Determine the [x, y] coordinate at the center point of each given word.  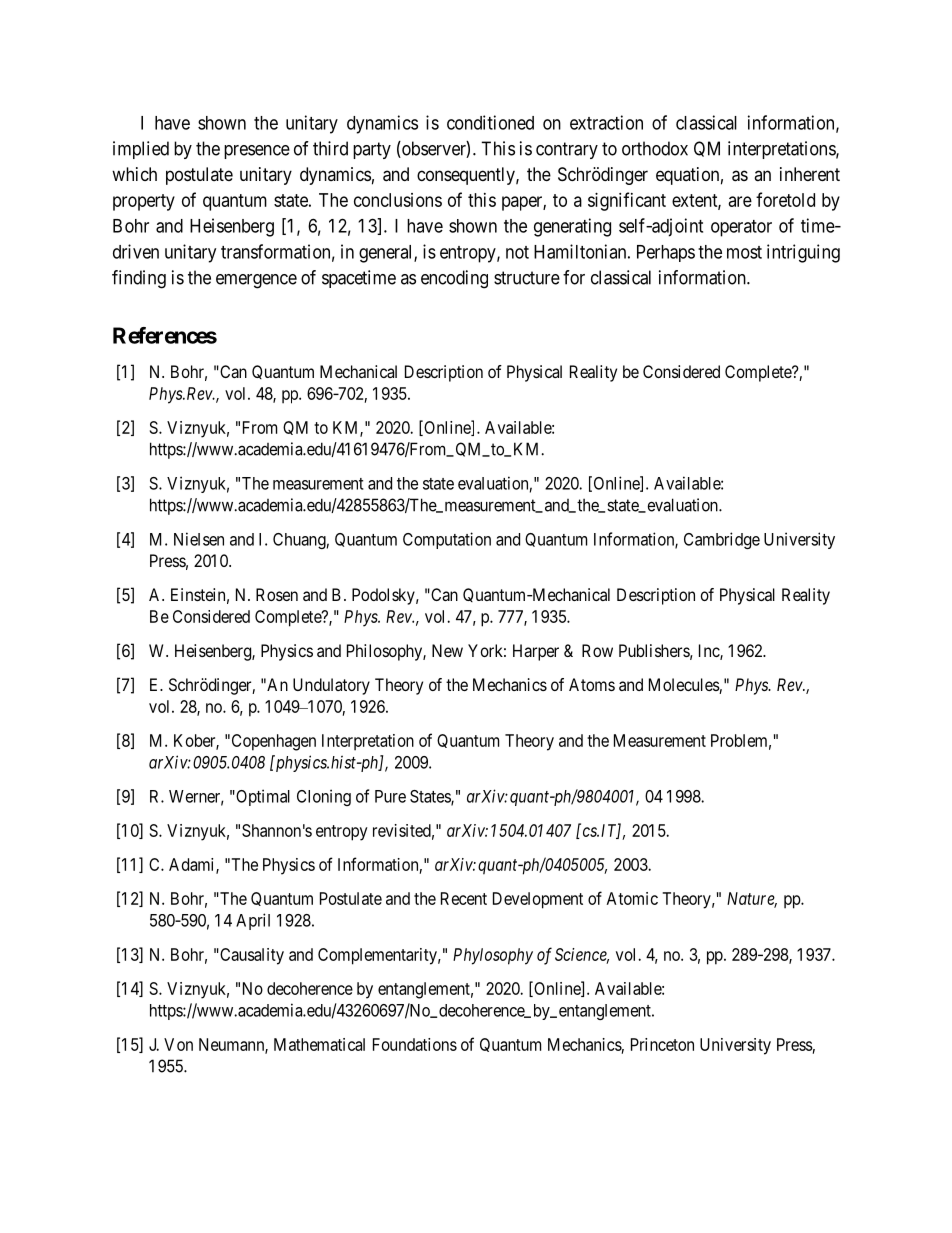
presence [257, 152]
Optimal [262, 797]
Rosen [277, 594]
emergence [256, 281]
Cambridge [722, 540]
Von [178, 1044]
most [744, 252]
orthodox [655, 148]
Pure [390, 796]
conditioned [490, 122]
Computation [447, 540]
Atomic [632, 898]
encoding [454, 279]
